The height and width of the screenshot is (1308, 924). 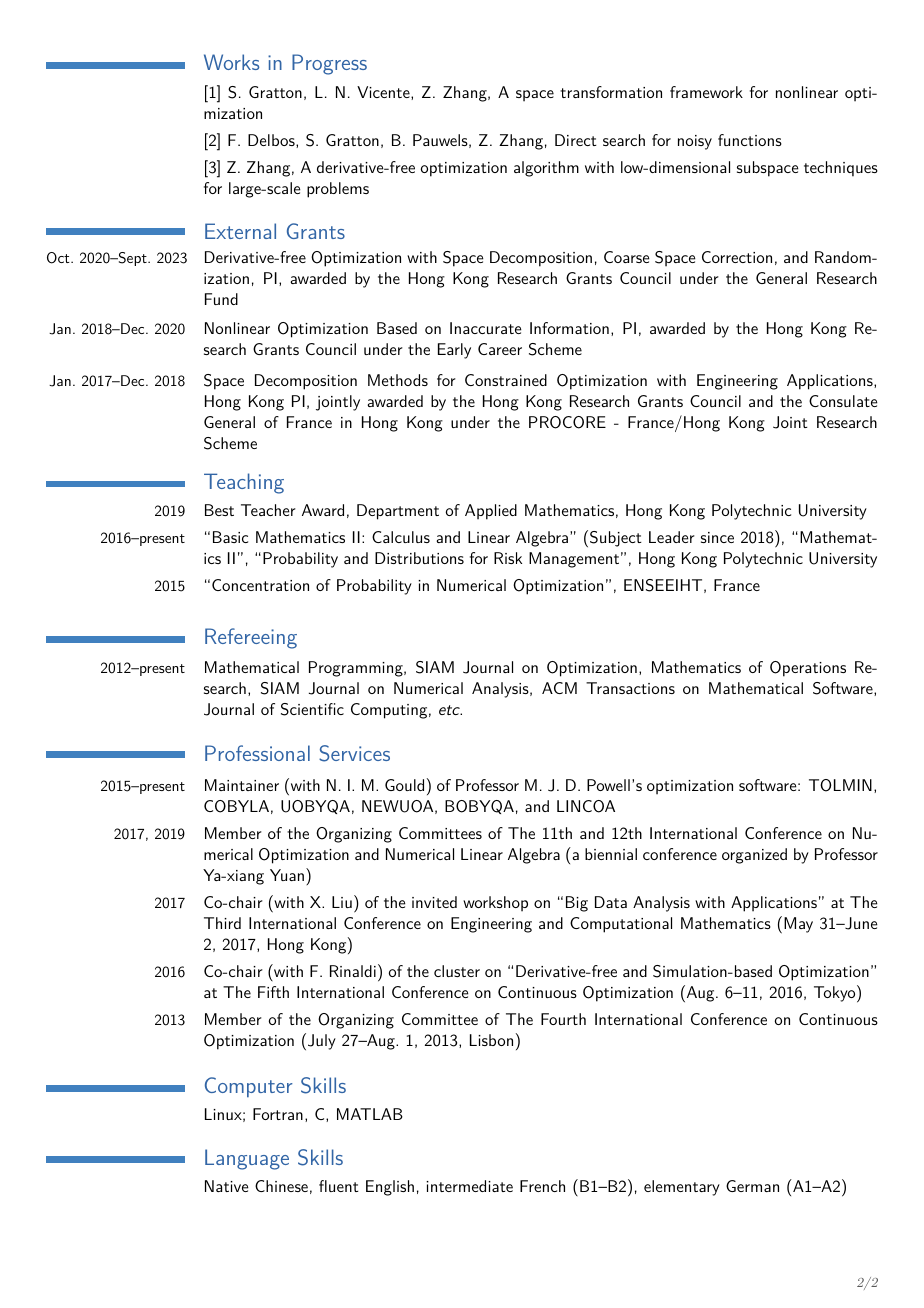 I want to click on intermediate, so click(x=469, y=1186).
